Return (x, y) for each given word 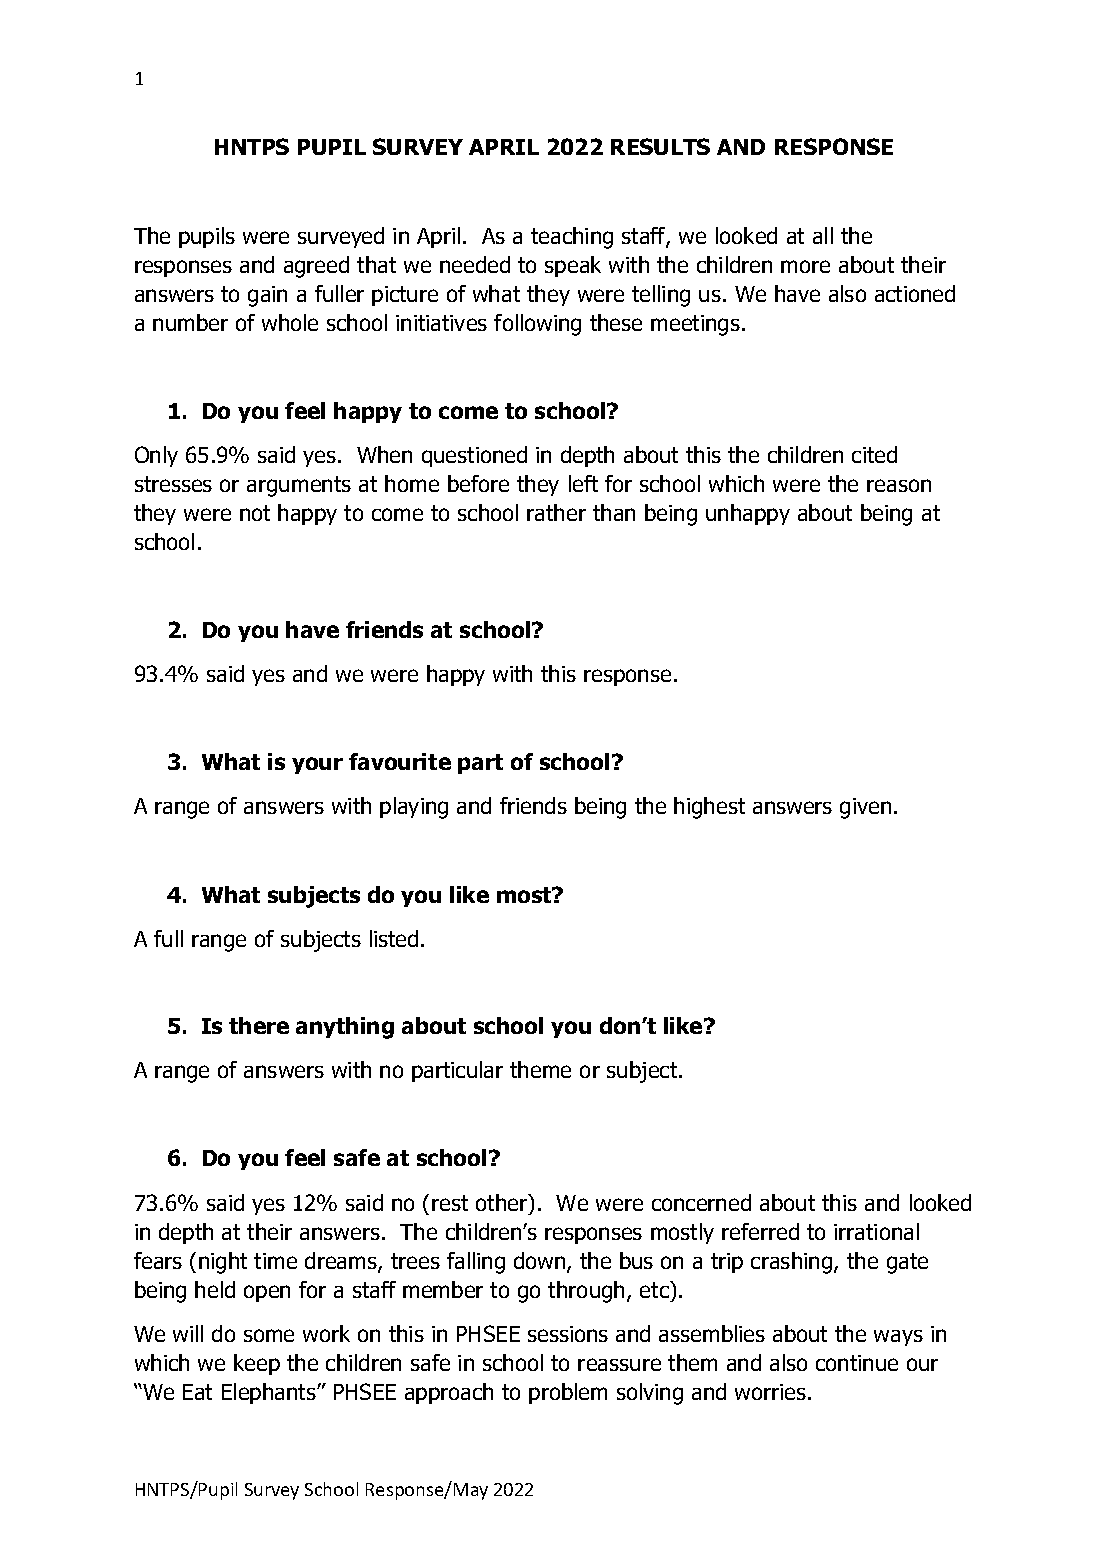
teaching (572, 238)
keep (257, 1364)
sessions (568, 1334)
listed (394, 938)
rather (556, 512)
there (259, 1025)
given (865, 808)
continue (857, 1363)
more (805, 266)
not (255, 513)
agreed (316, 267)
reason (899, 485)
